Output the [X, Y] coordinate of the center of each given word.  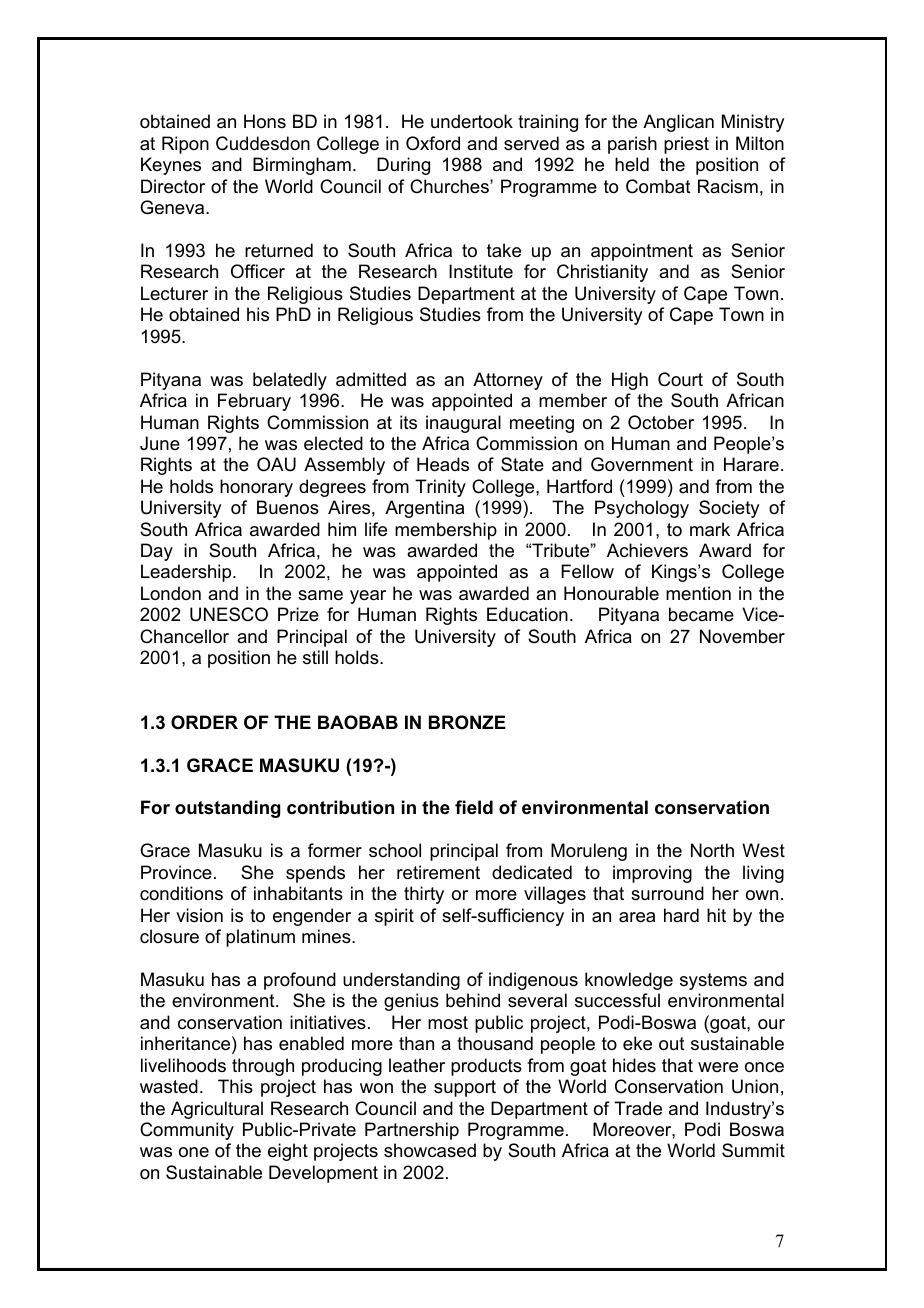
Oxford [433, 143]
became [701, 614]
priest [686, 145]
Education [527, 614]
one [194, 1152]
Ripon [185, 145]
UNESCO [229, 614]
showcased [430, 1150]
